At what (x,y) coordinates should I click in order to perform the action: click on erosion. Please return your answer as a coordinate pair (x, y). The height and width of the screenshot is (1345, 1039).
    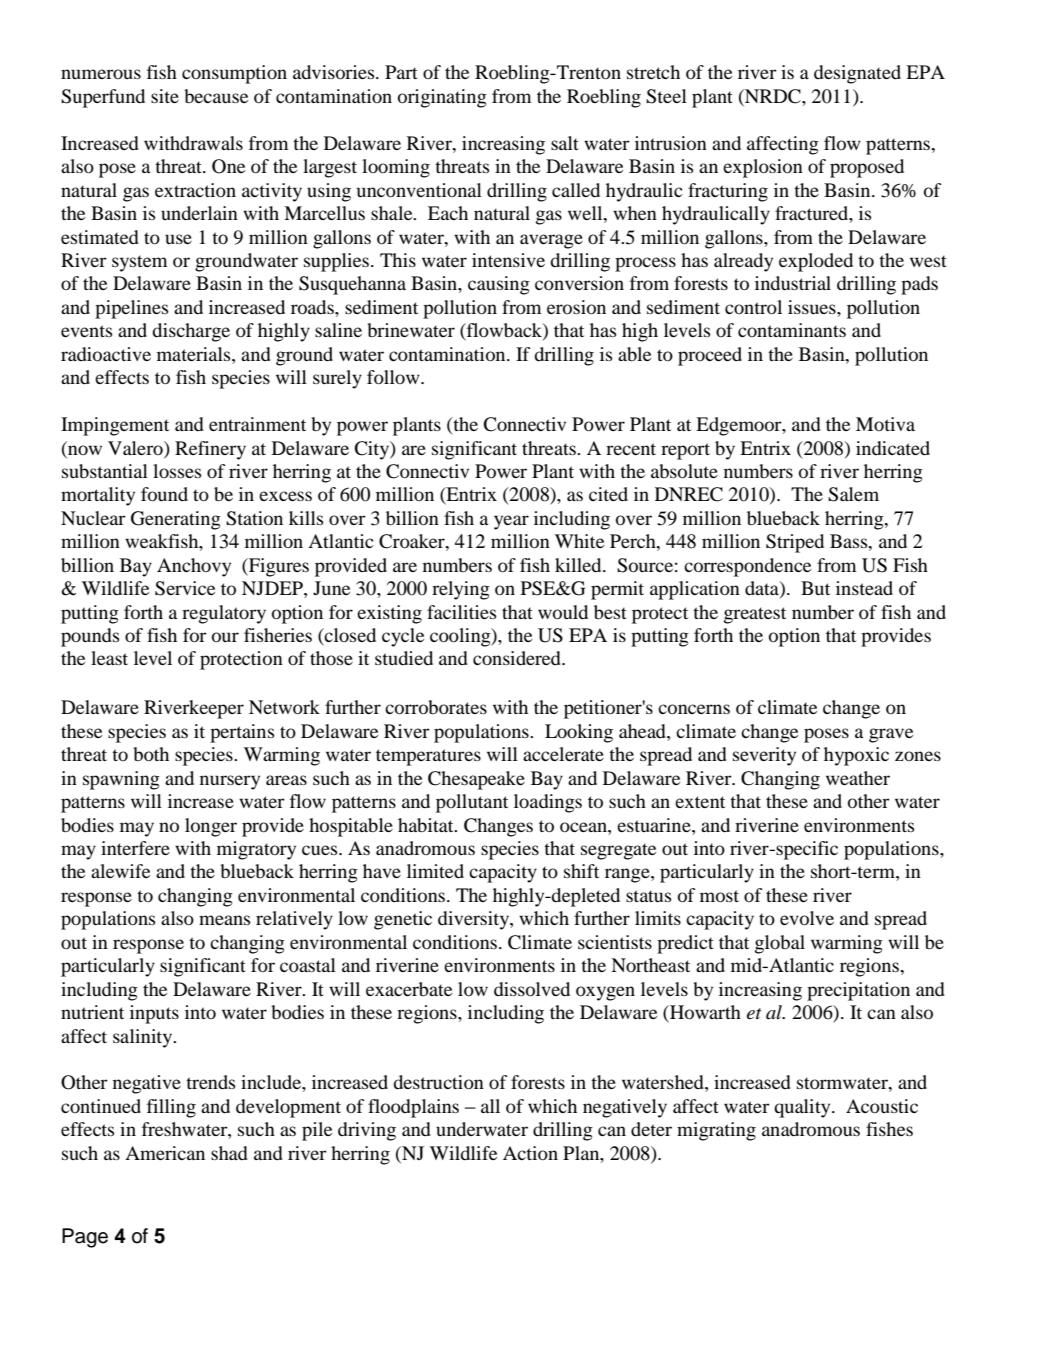
    Looking at the image, I should click on (576, 307).
